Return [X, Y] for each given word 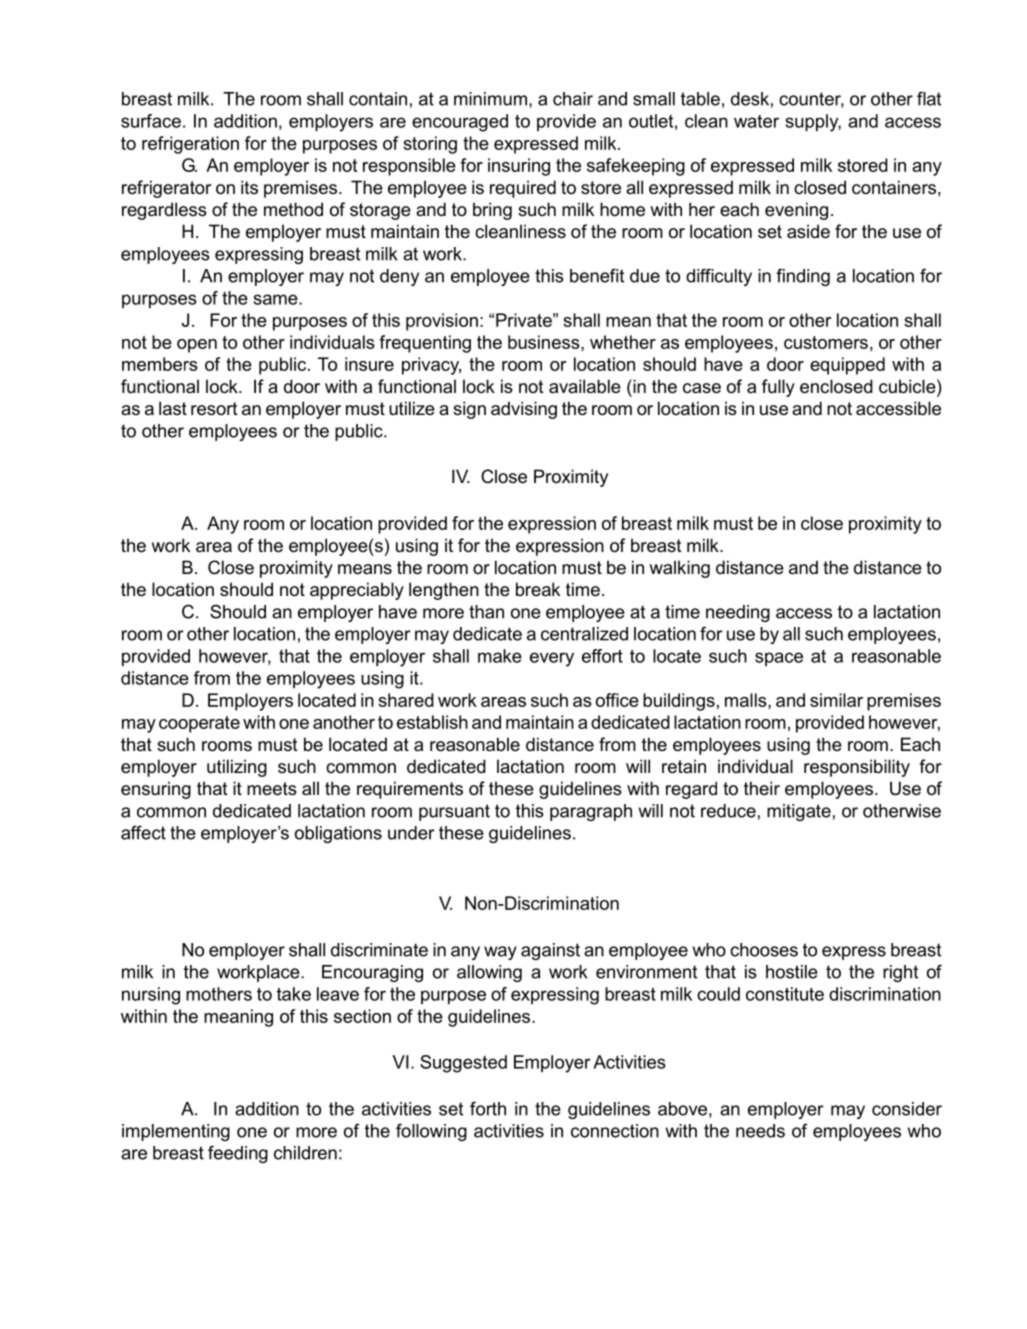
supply [813, 123]
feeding [238, 1154]
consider [907, 1109]
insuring [519, 167]
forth [488, 1108]
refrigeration [190, 145]
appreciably [357, 591]
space [779, 659]
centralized [584, 634]
